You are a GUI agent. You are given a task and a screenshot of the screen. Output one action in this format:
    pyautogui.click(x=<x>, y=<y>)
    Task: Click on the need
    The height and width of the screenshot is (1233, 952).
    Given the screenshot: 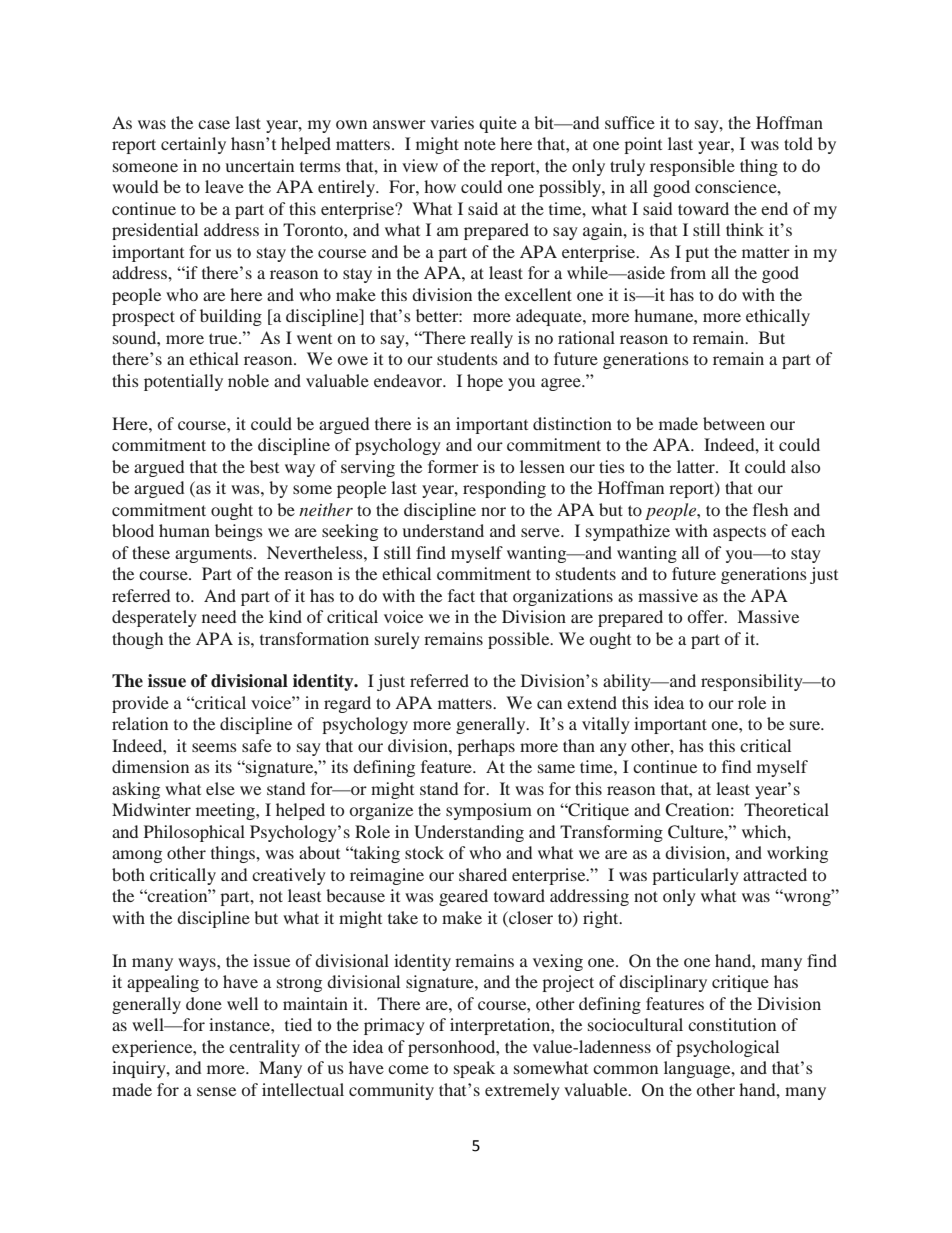 What is the action you would take?
    pyautogui.click(x=219, y=616)
